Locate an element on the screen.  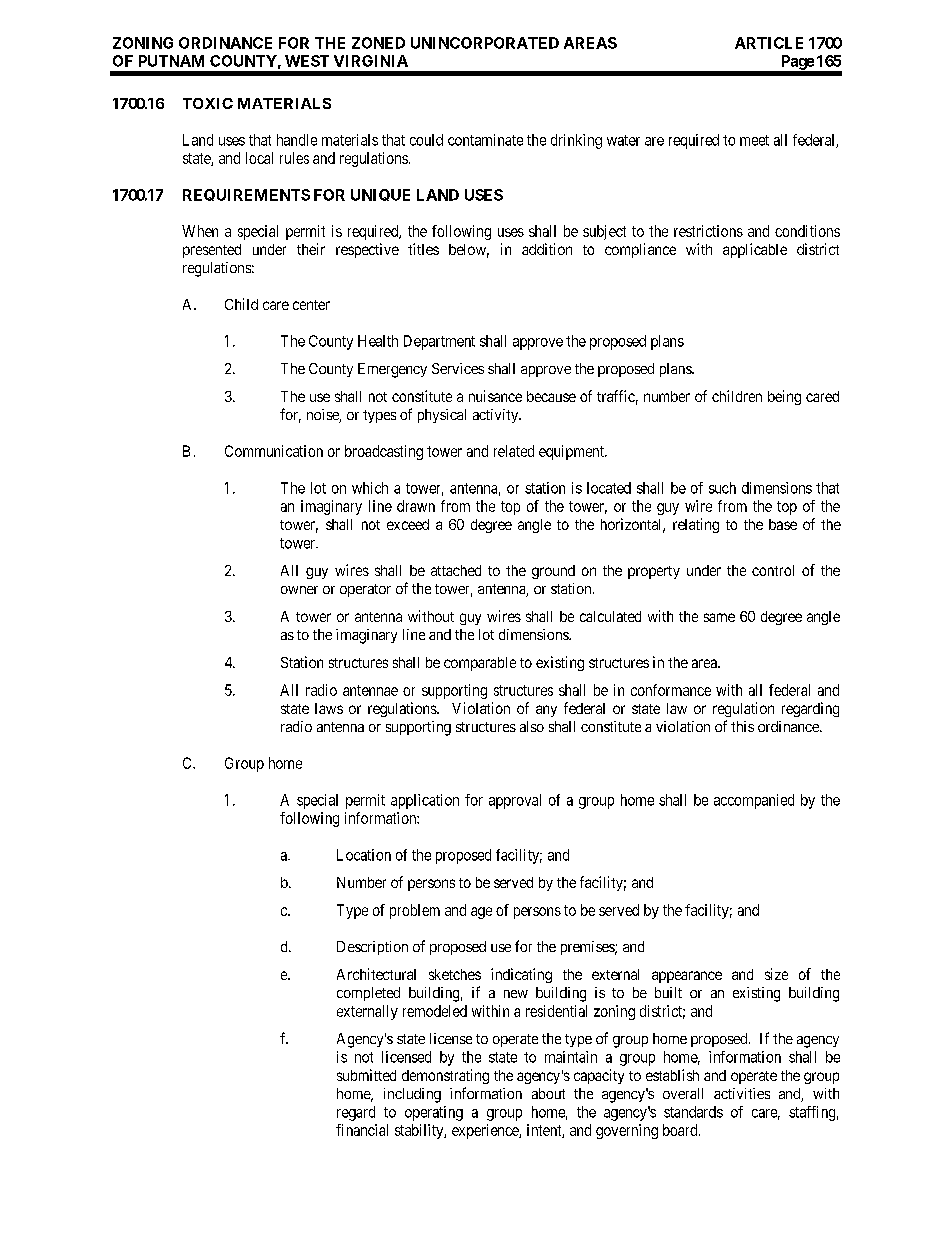
center is located at coordinates (311, 305).
